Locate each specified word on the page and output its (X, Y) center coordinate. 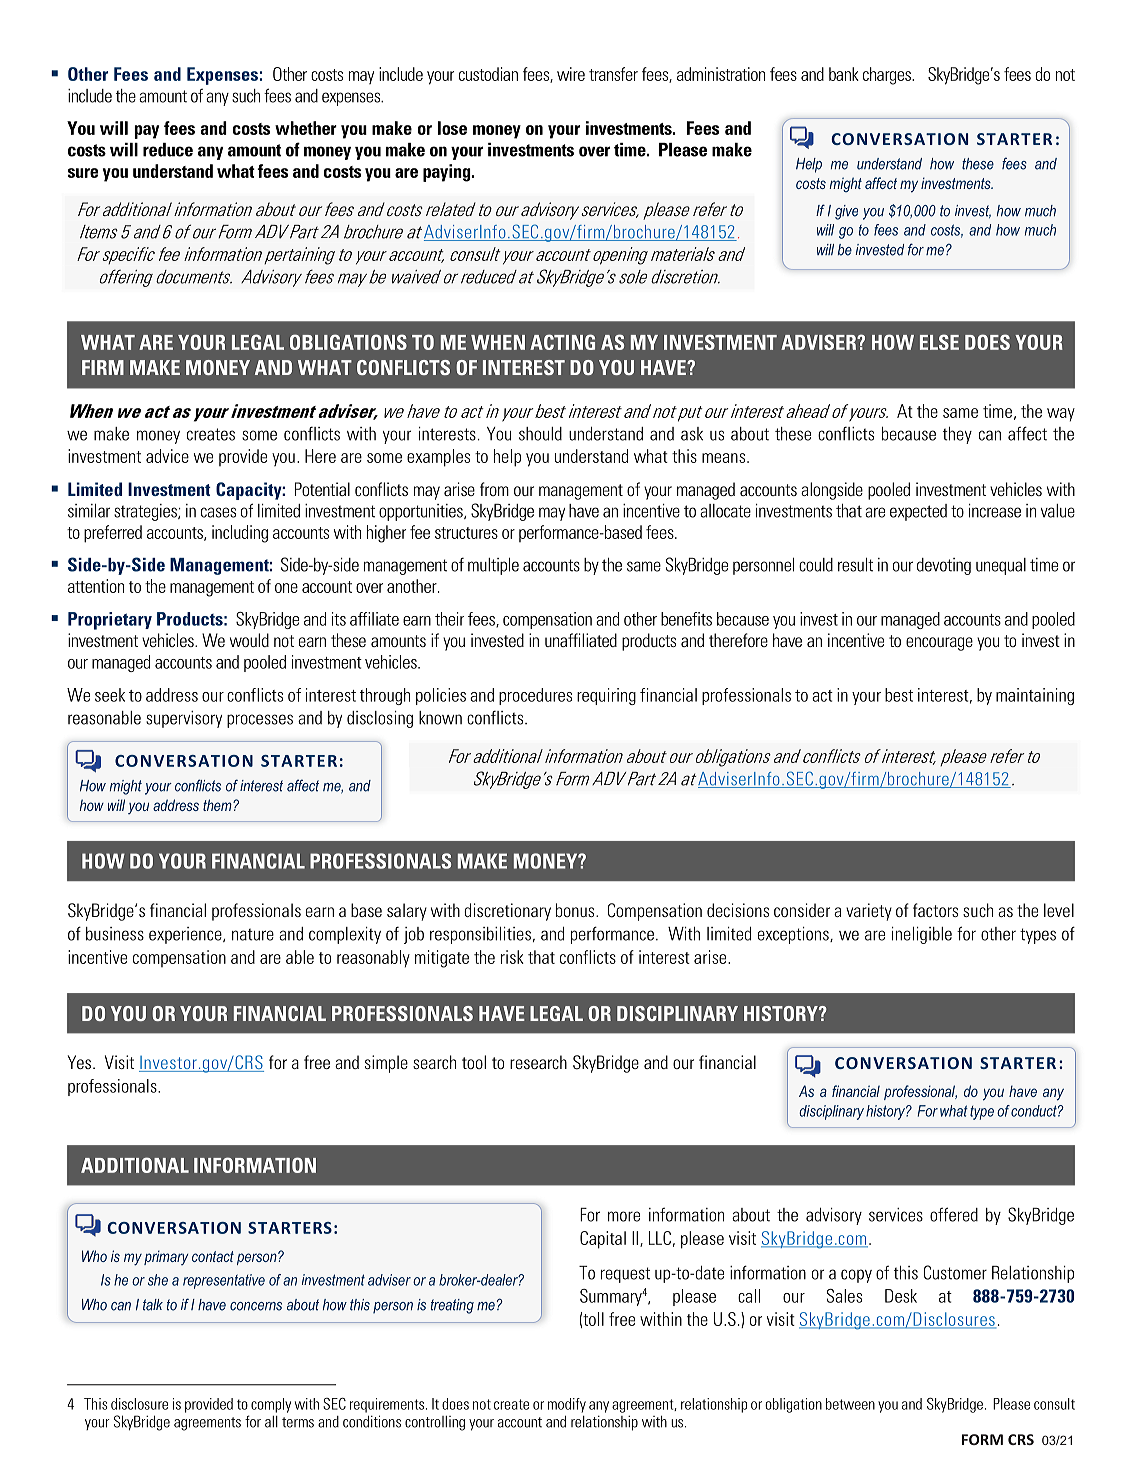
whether (306, 128)
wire (571, 74)
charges (888, 76)
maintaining (1035, 696)
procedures (535, 696)
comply (271, 1405)
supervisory (184, 719)
